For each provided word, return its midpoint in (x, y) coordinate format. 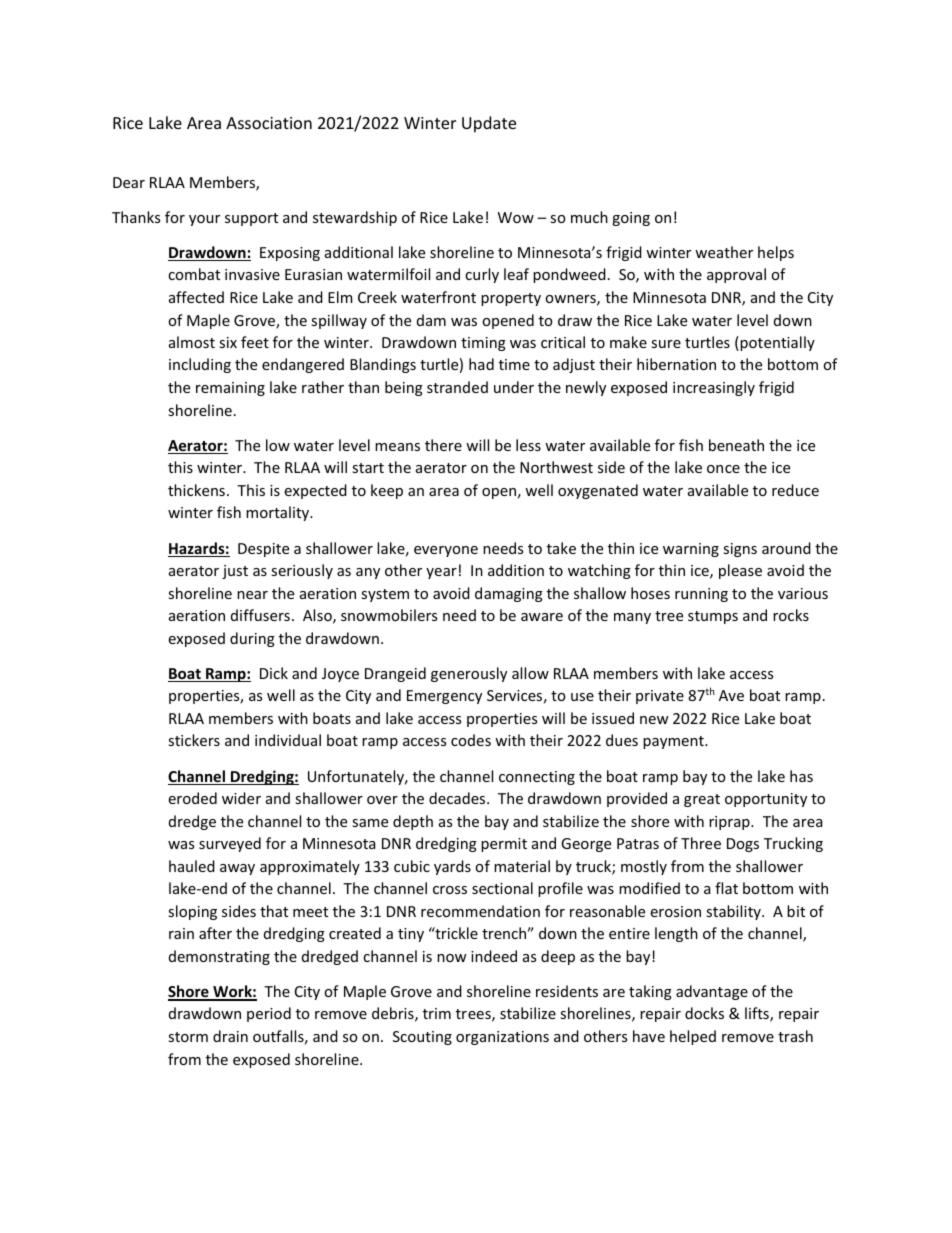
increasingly (714, 388)
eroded (192, 798)
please (740, 571)
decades (458, 798)
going (631, 219)
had (481, 364)
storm (188, 1037)
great (702, 800)
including (200, 365)
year (441, 573)
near (252, 595)
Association (269, 123)
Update (489, 124)
